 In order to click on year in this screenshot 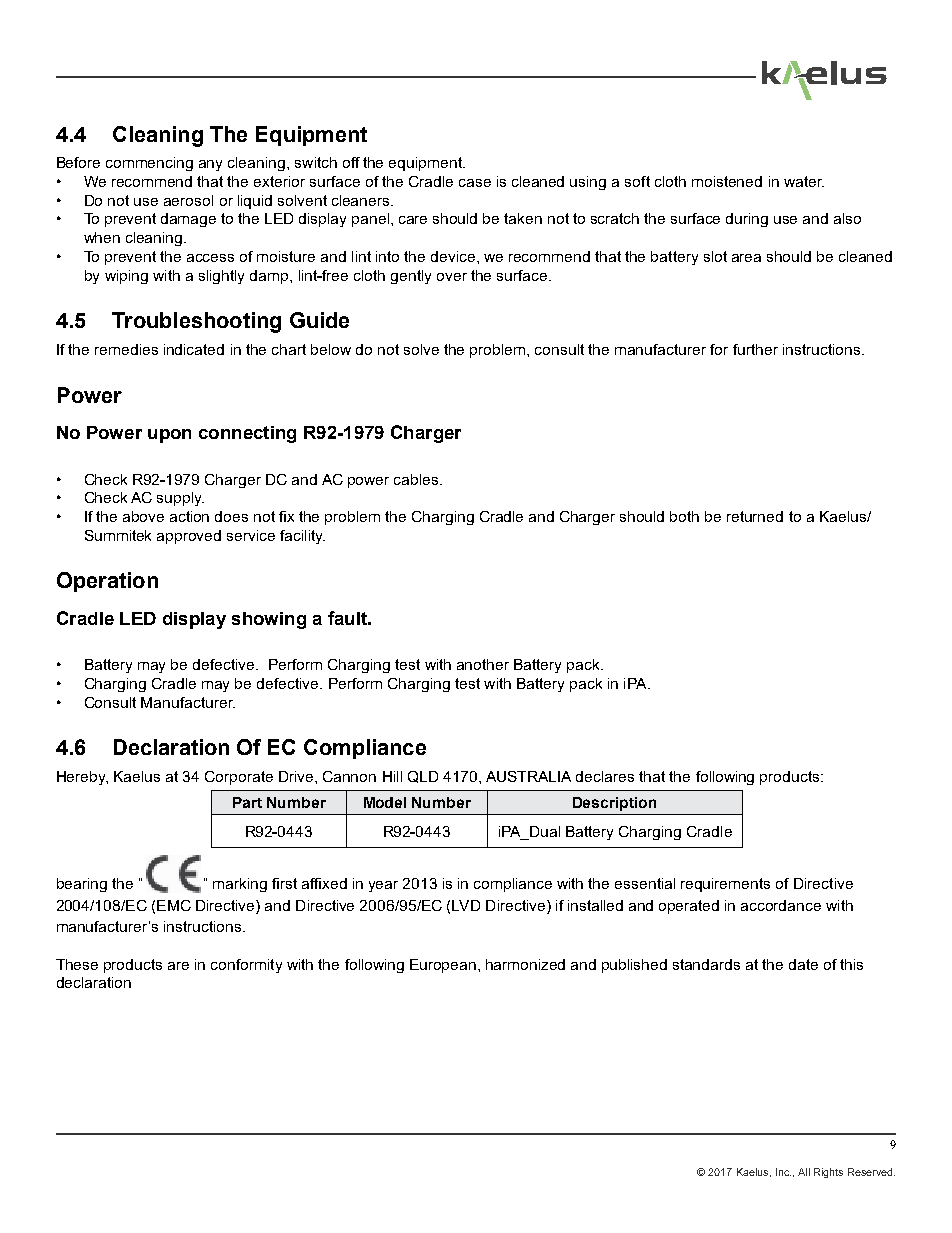, I will do `click(383, 886)`.
